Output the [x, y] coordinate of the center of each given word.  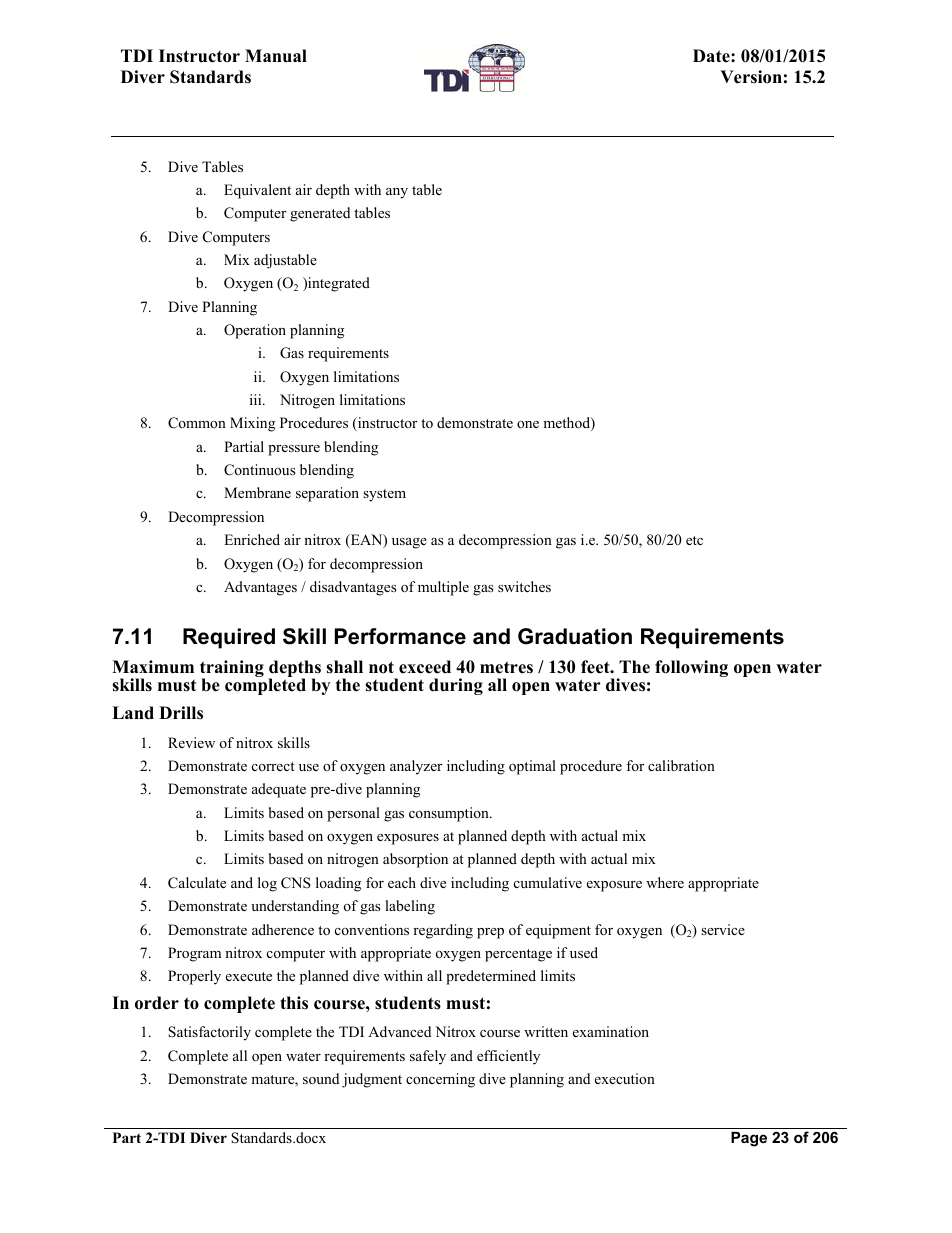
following [691, 668]
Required [229, 638]
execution [625, 1078]
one [528, 424]
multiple [443, 588]
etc [694, 540]
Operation [255, 331]
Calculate [197, 883]
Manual [276, 56]
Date [712, 56]
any [397, 193]
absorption [415, 860]
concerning [440, 1080]
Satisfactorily [209, 1033]
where [665, 882]
